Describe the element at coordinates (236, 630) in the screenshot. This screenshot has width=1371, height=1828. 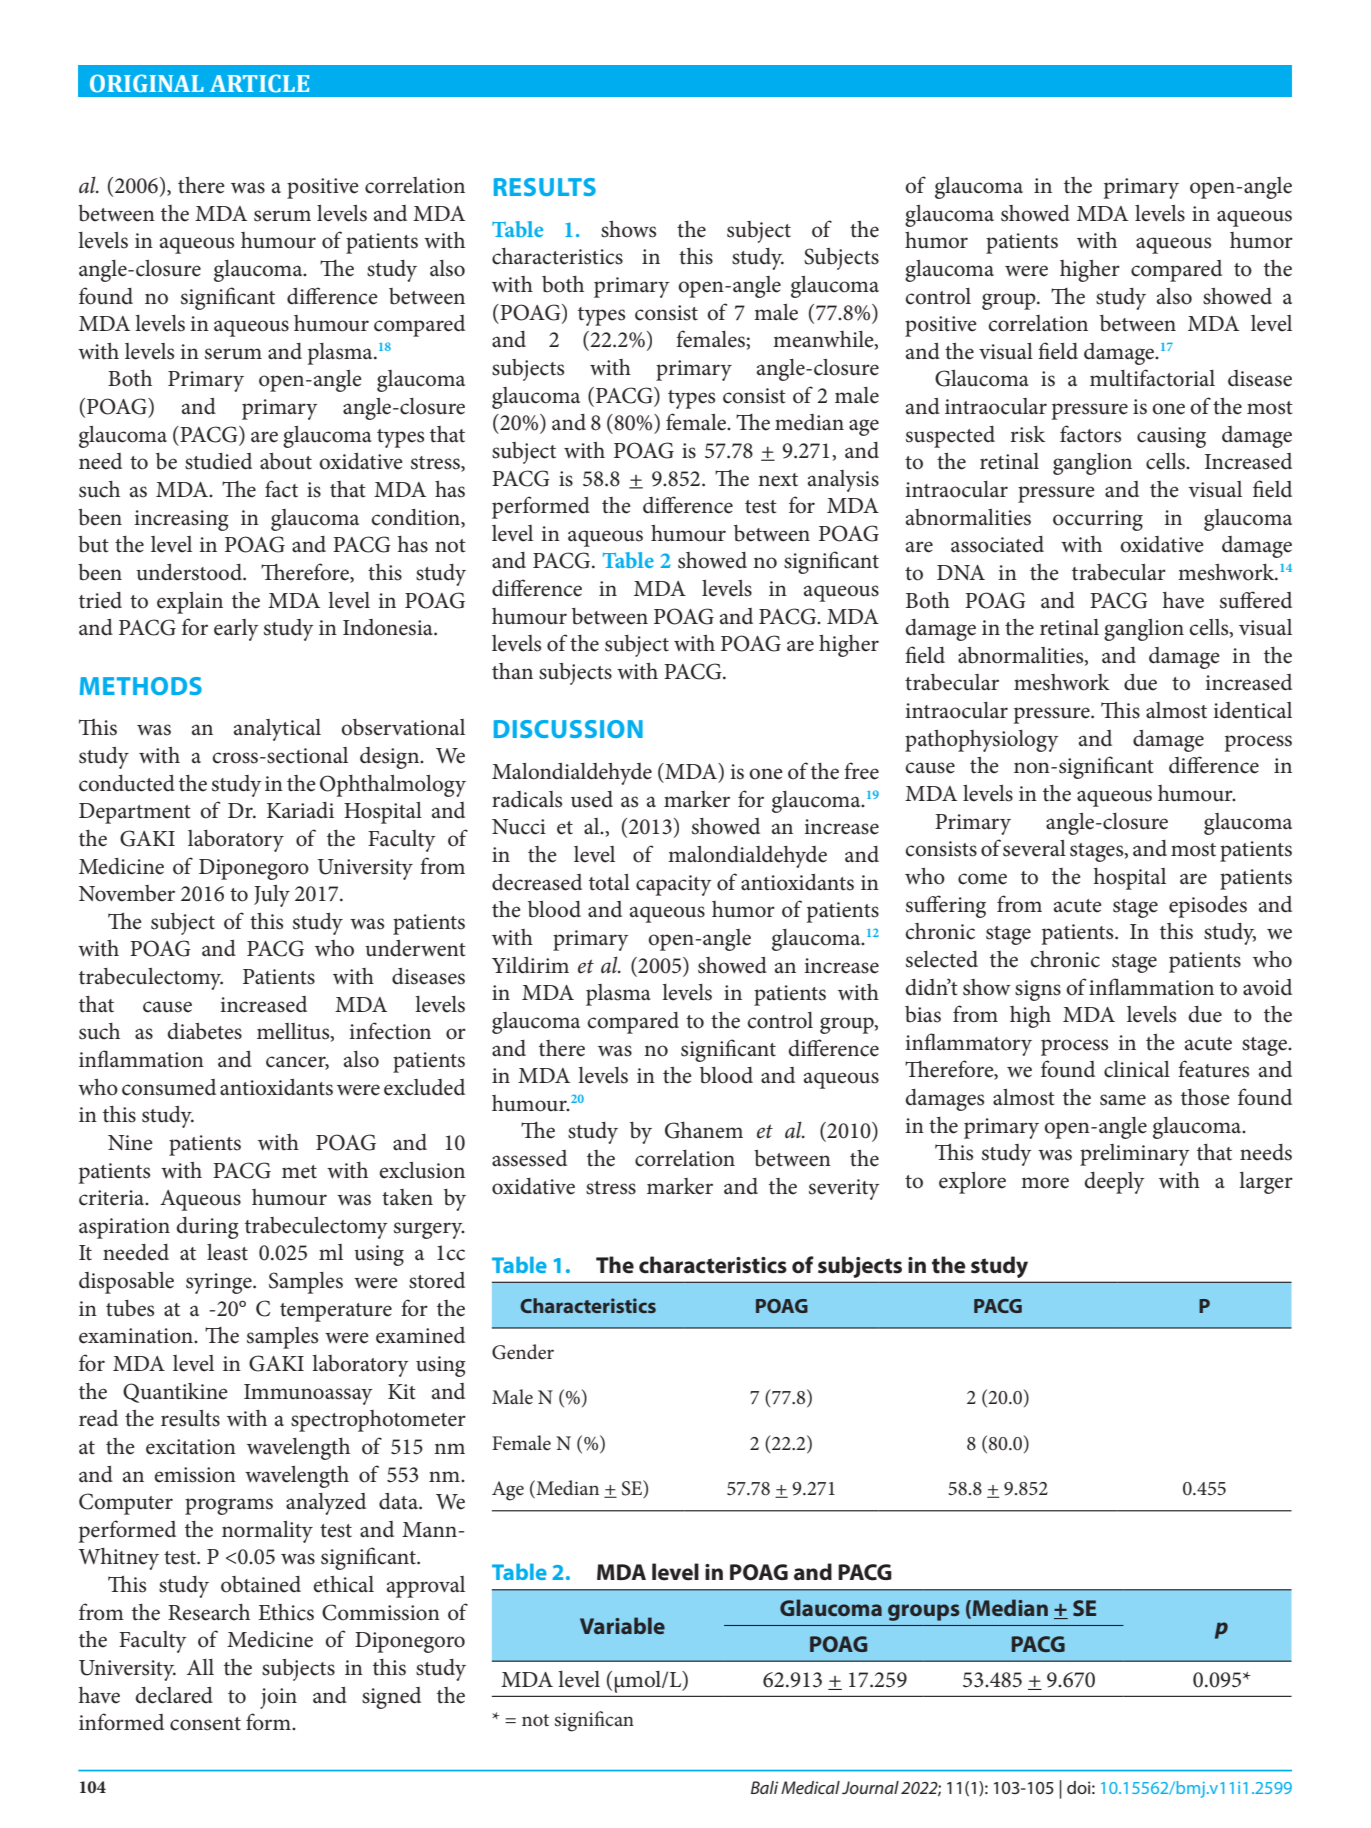
I see `early` at that location.
